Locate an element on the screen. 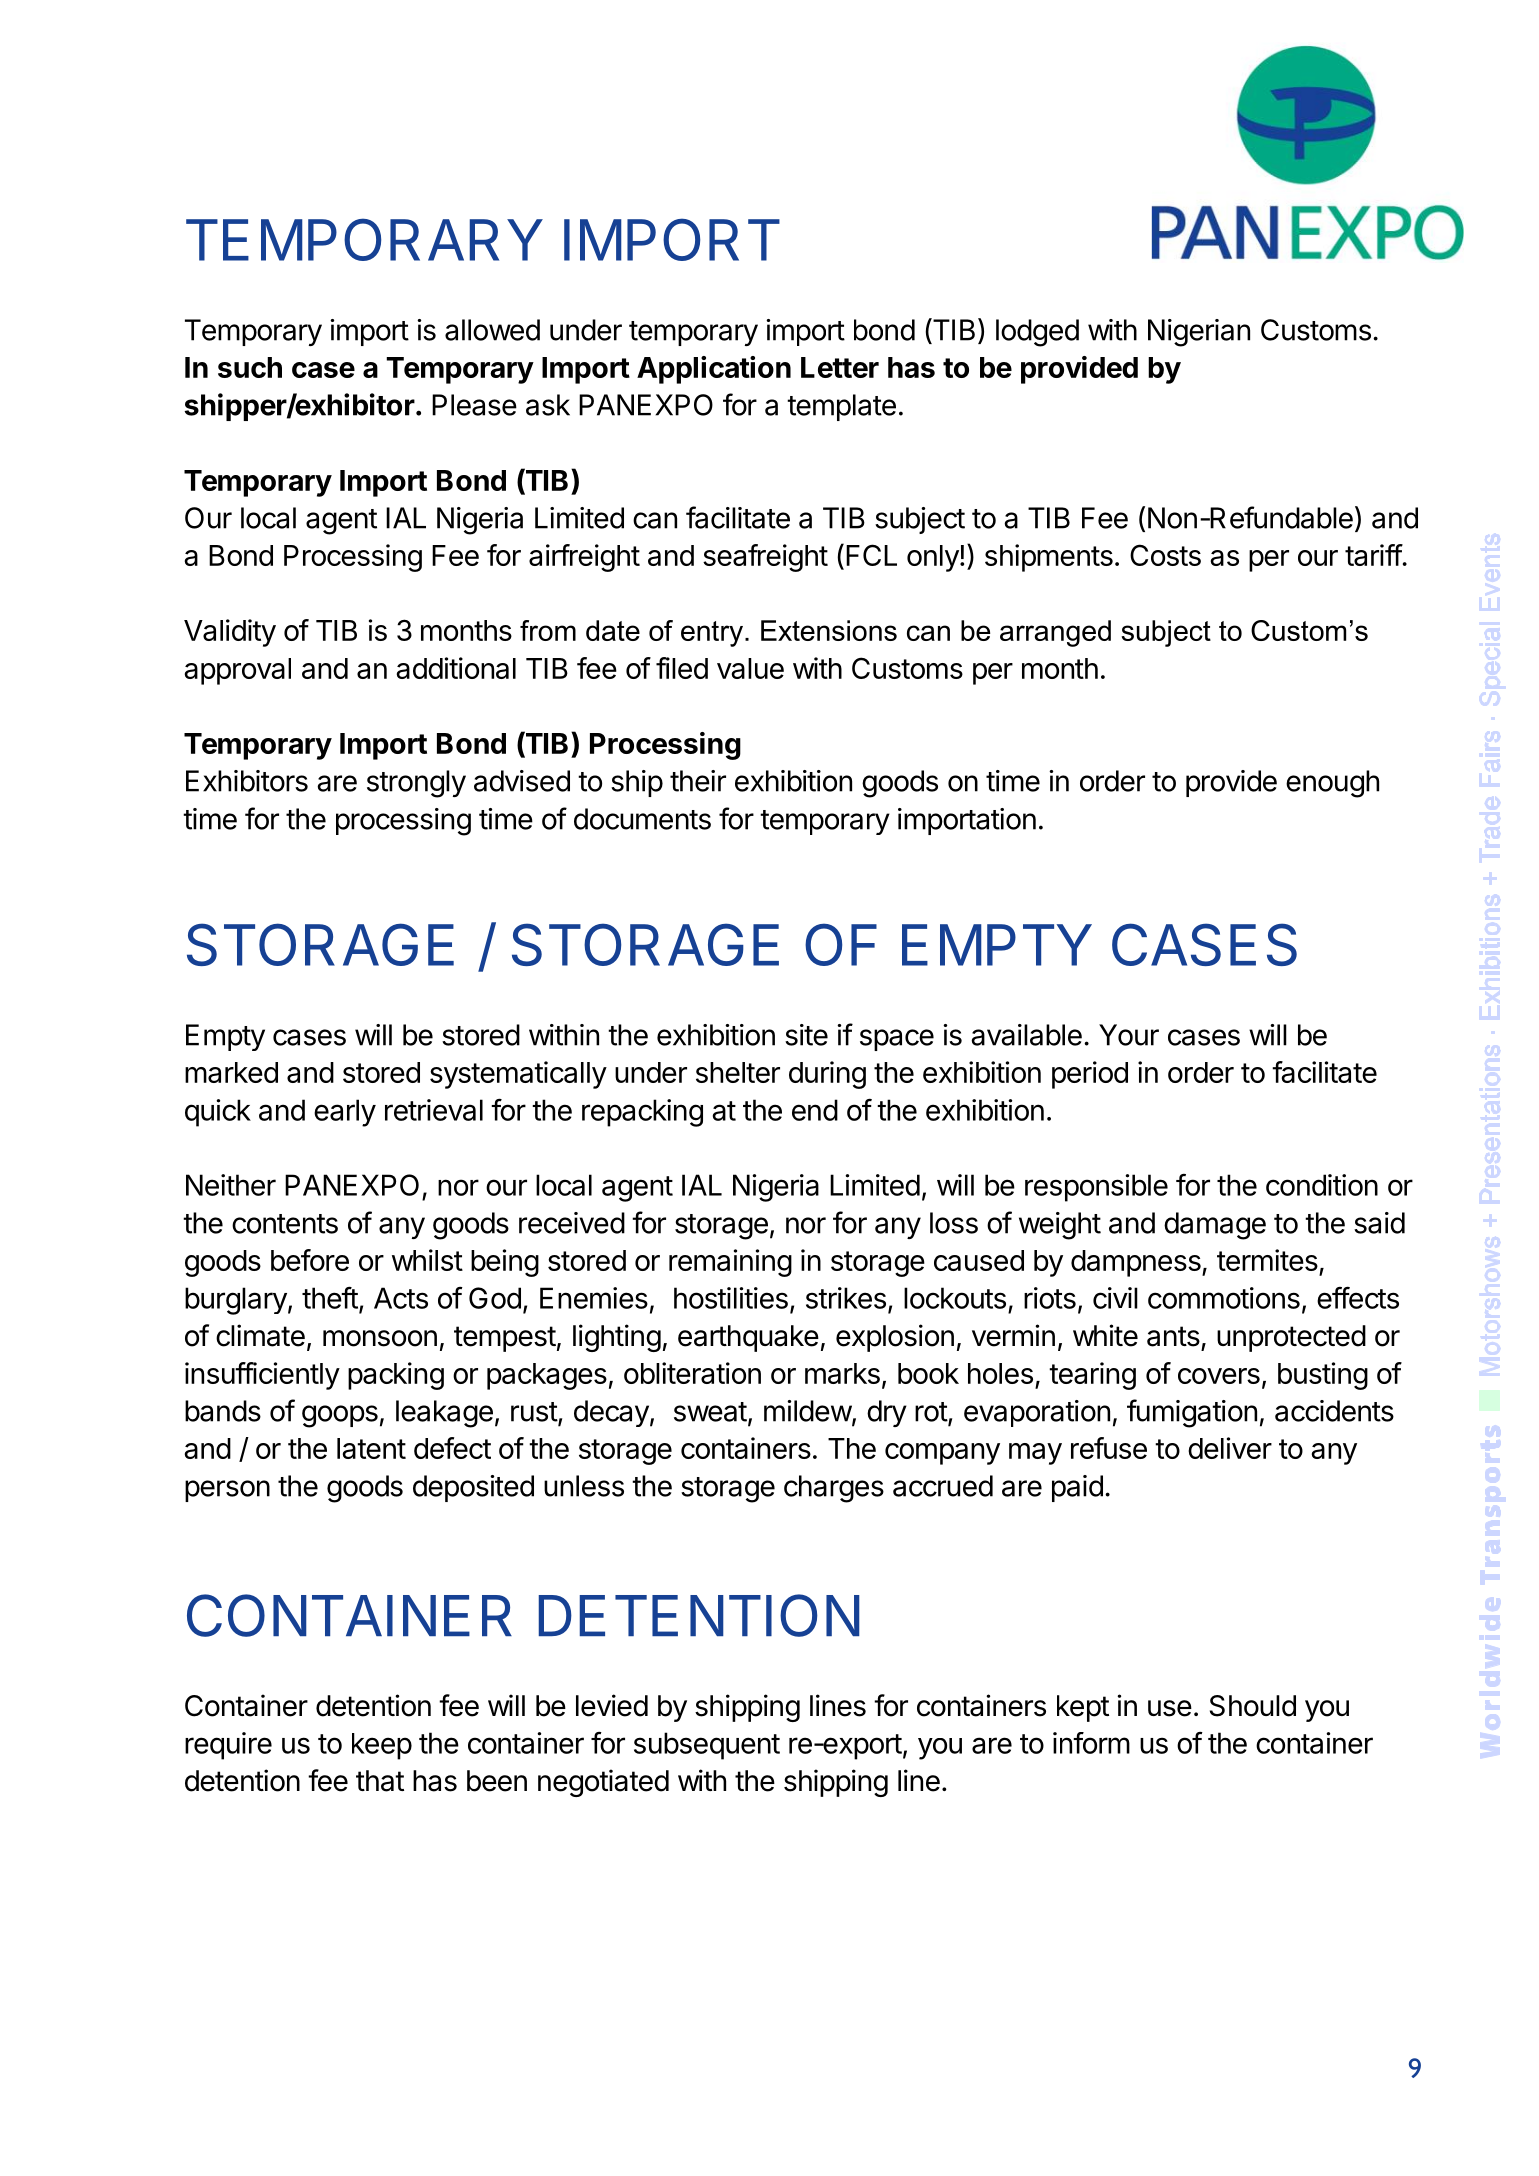 The image size is (1539, 2176). keep is located at coordinates (382, 1746).
